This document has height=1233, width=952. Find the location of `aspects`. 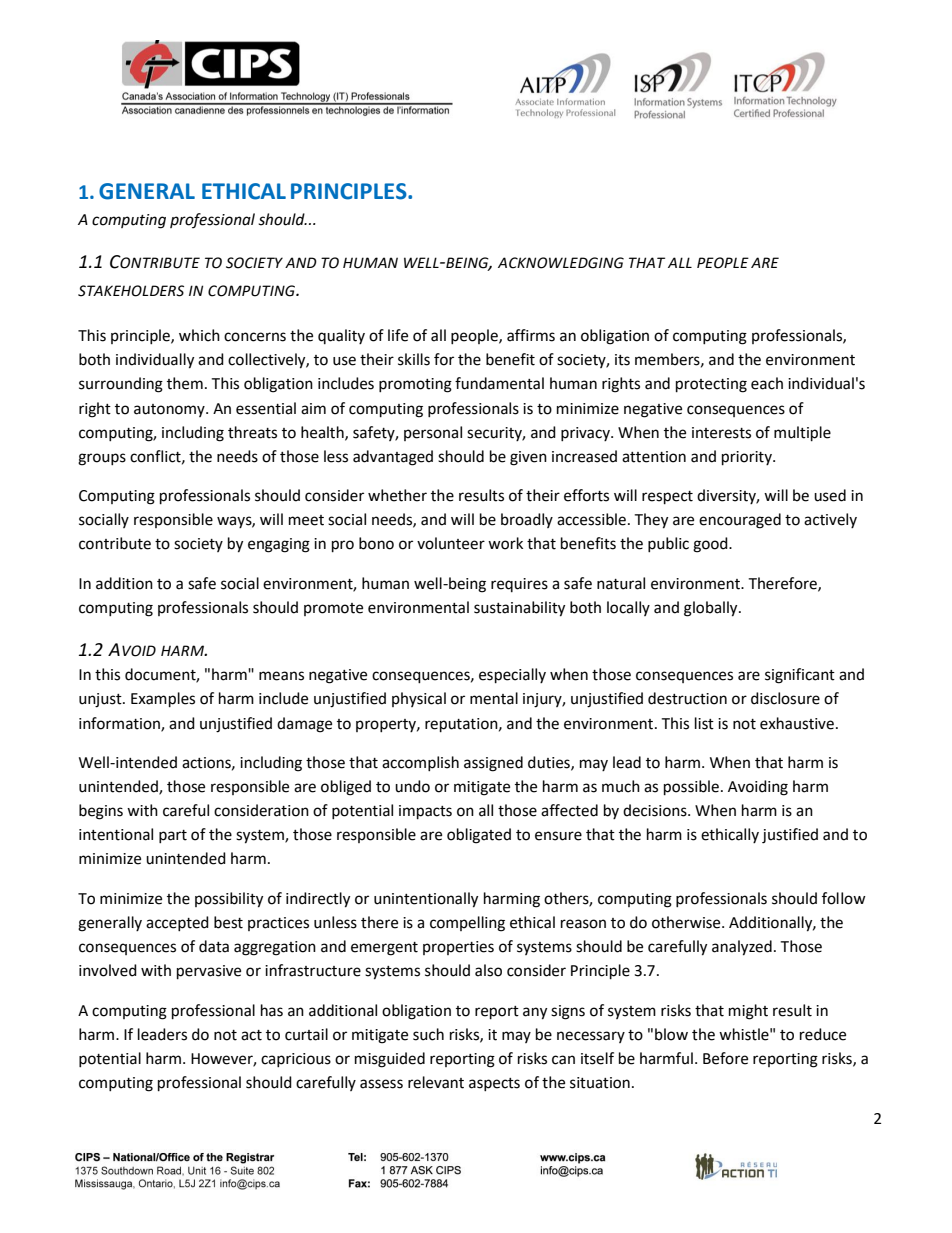

aspects is located at coordinates (494, 1084).
